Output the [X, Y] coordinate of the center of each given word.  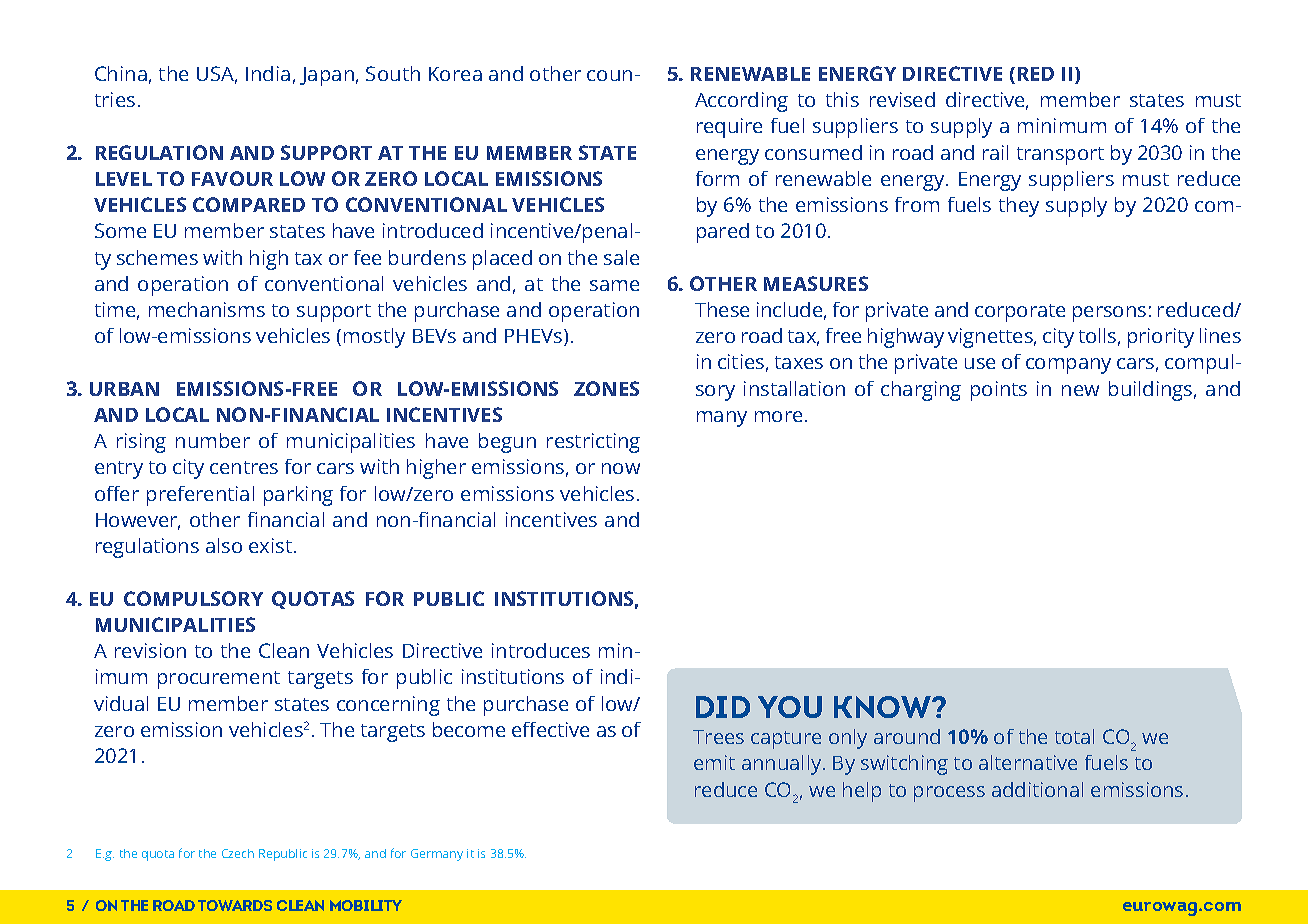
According [741, 102]
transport [1060, 156]
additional [1037, 789]
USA [217, 75]
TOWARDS [235, 905]
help [862, 792]
